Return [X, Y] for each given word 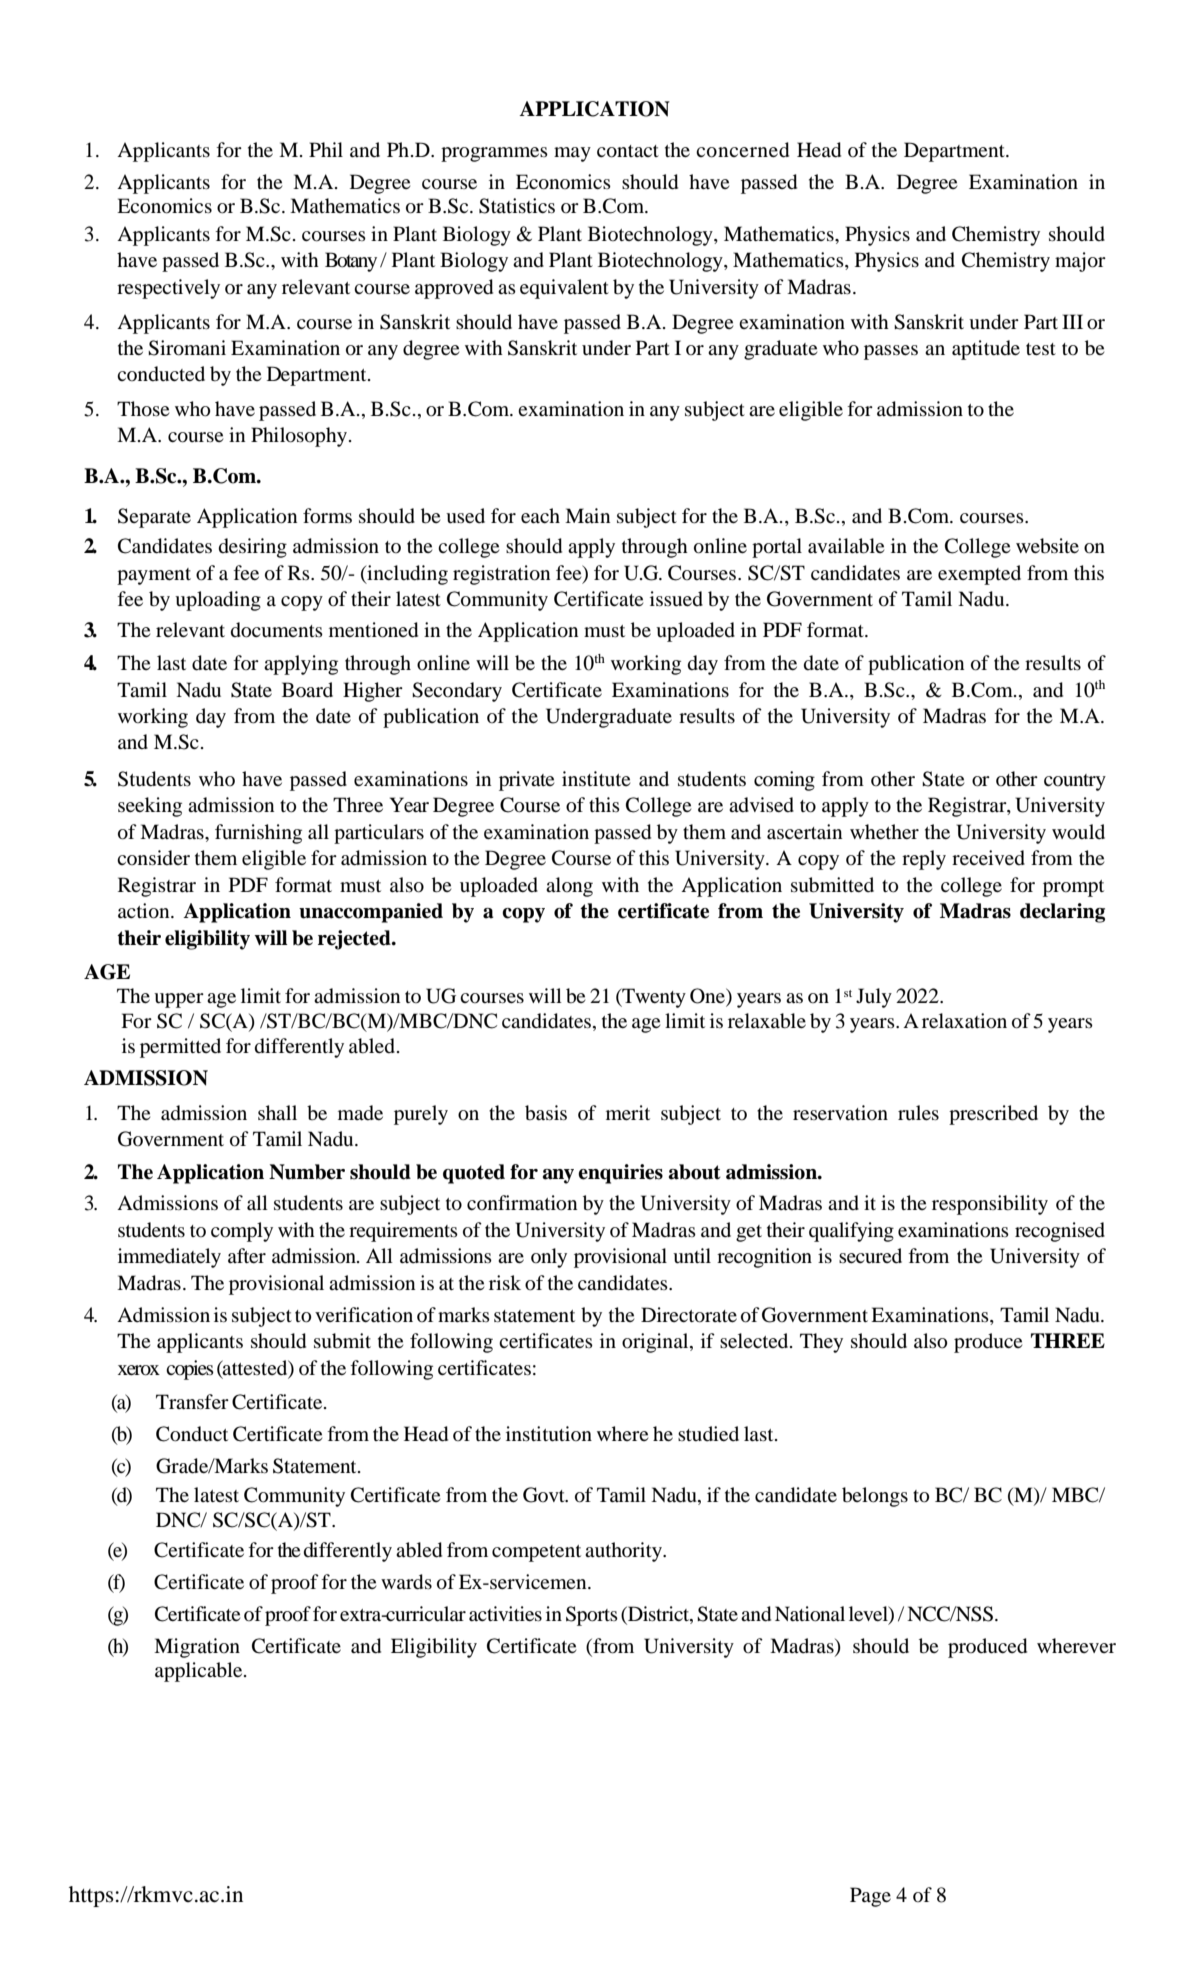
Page [870, 1897]
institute [596, 778]
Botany [351, 262]
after [247, 1255]
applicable [200, 1672]
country [1075, 782]
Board [307, 689]
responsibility [990, 1205]
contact [628, 151]
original [656, 1343]
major [1080, 262]
